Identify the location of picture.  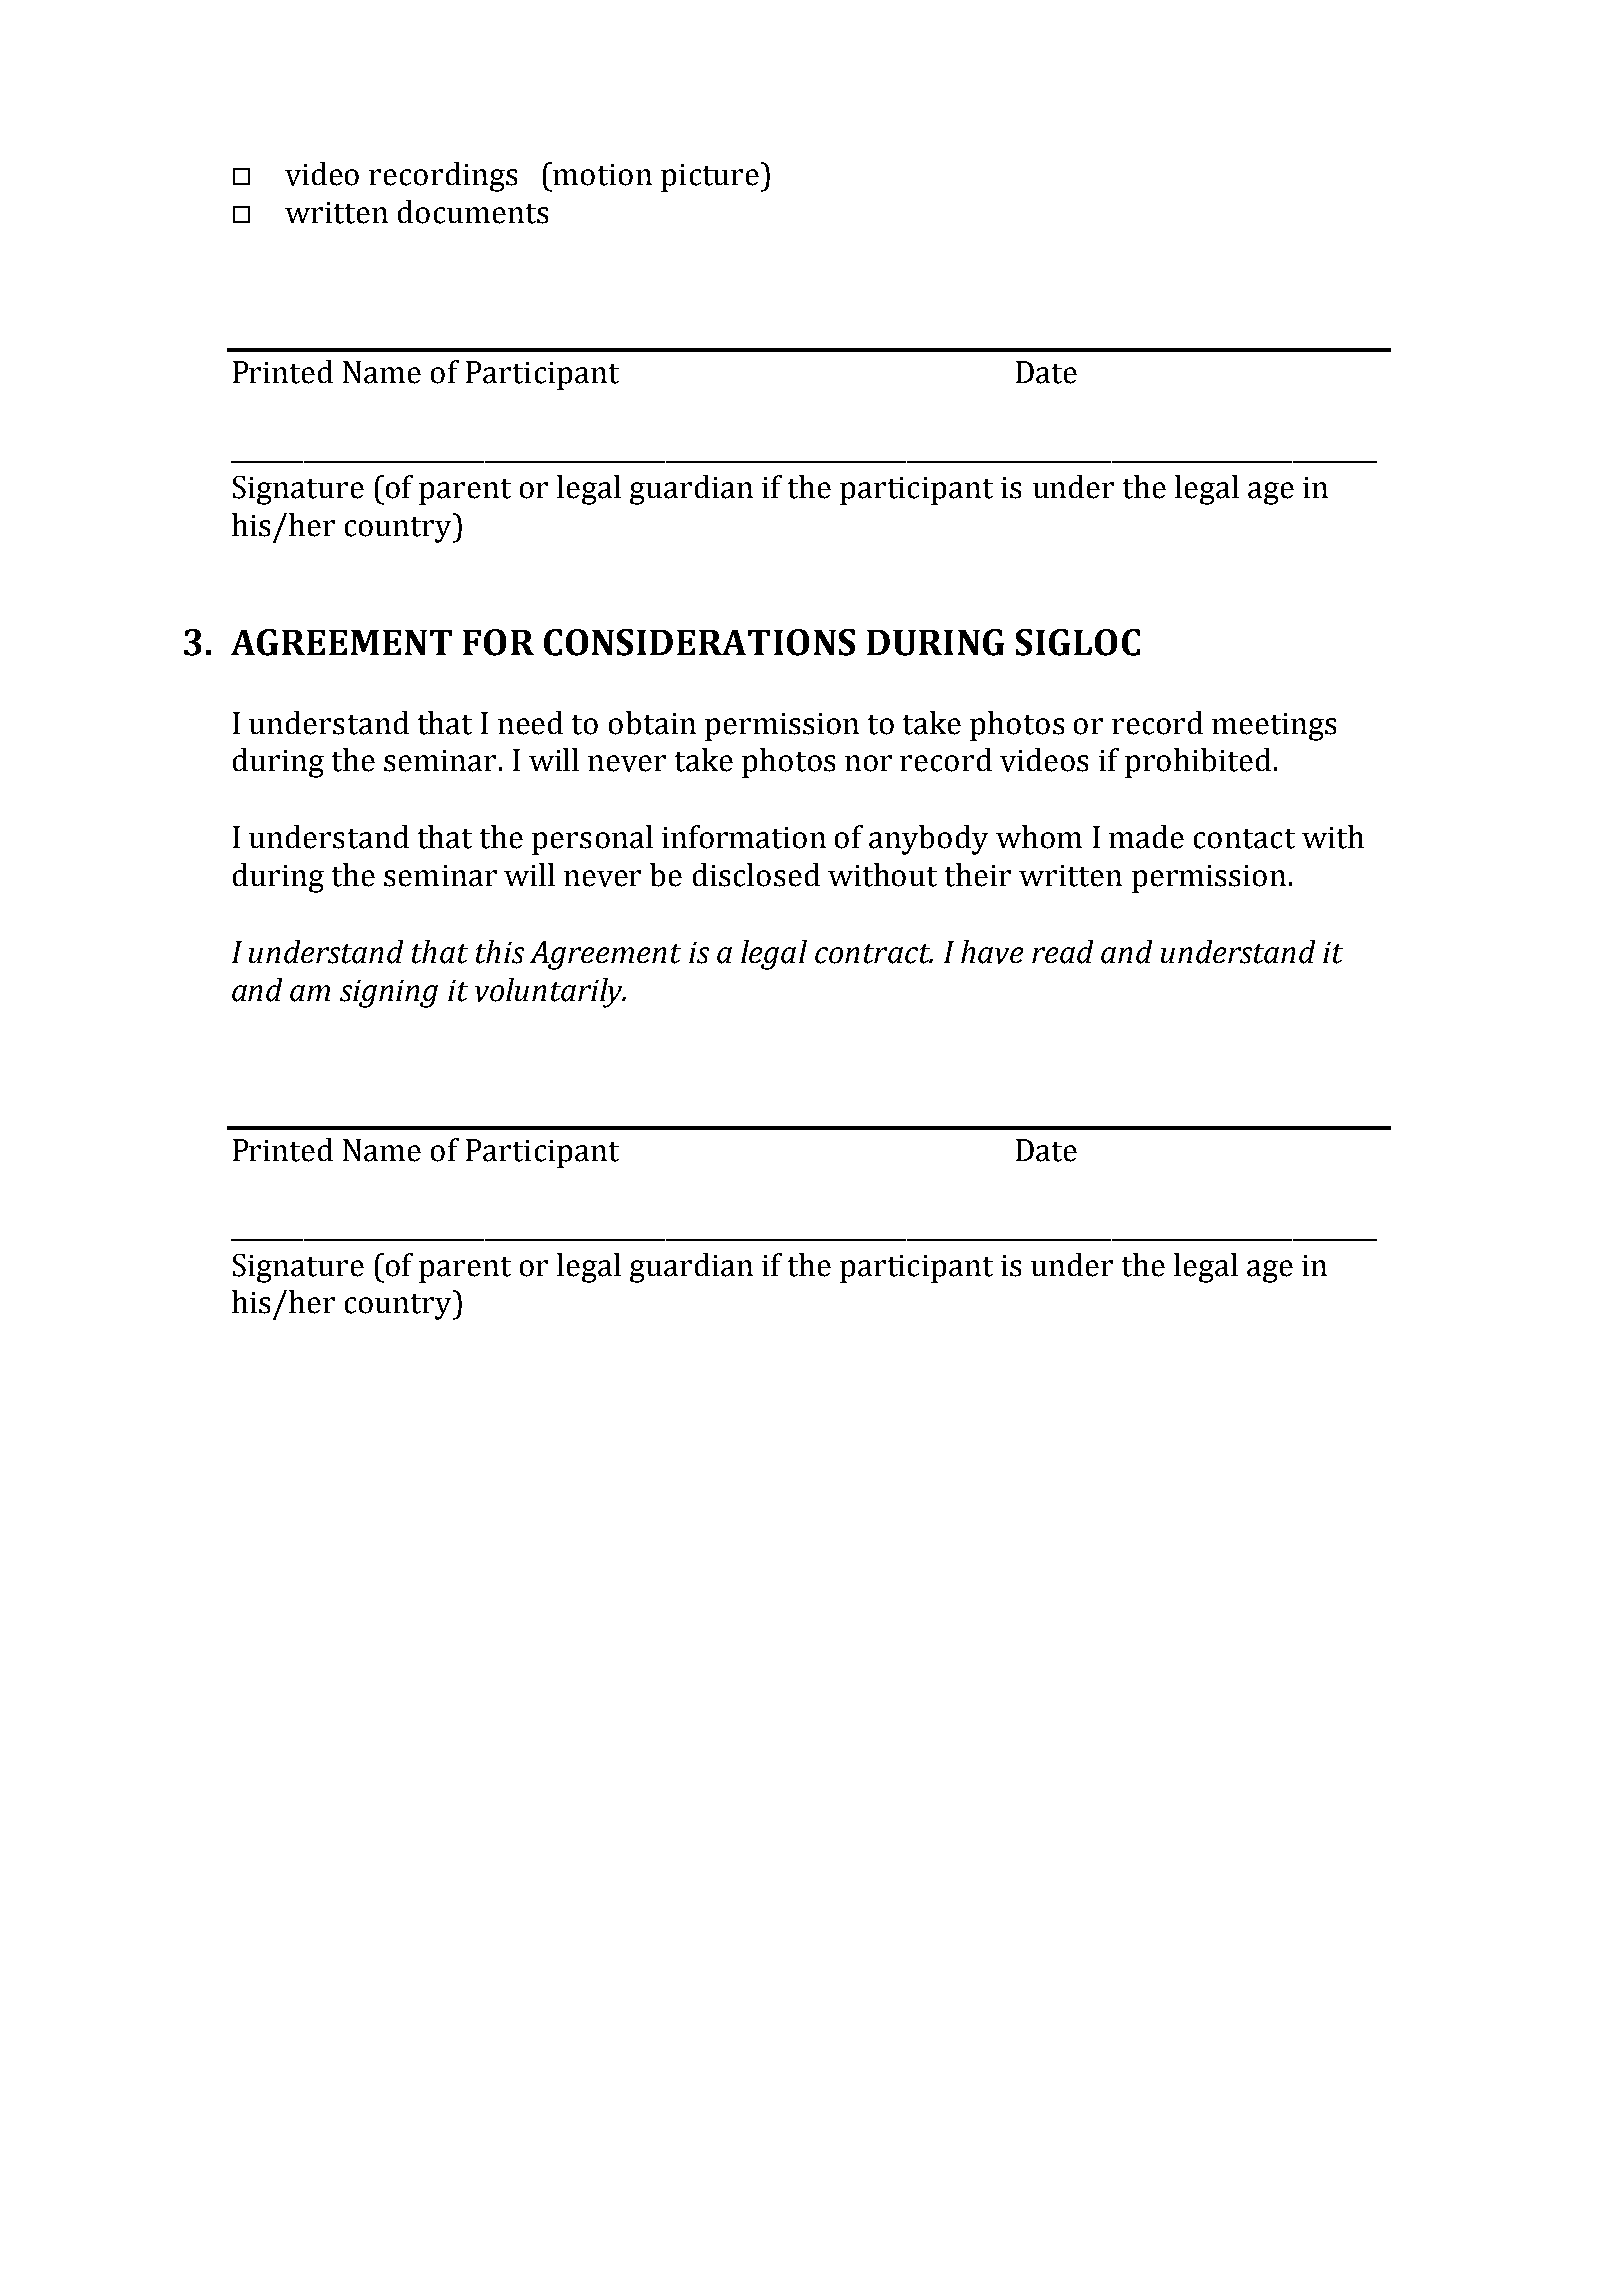
(710, 178).
